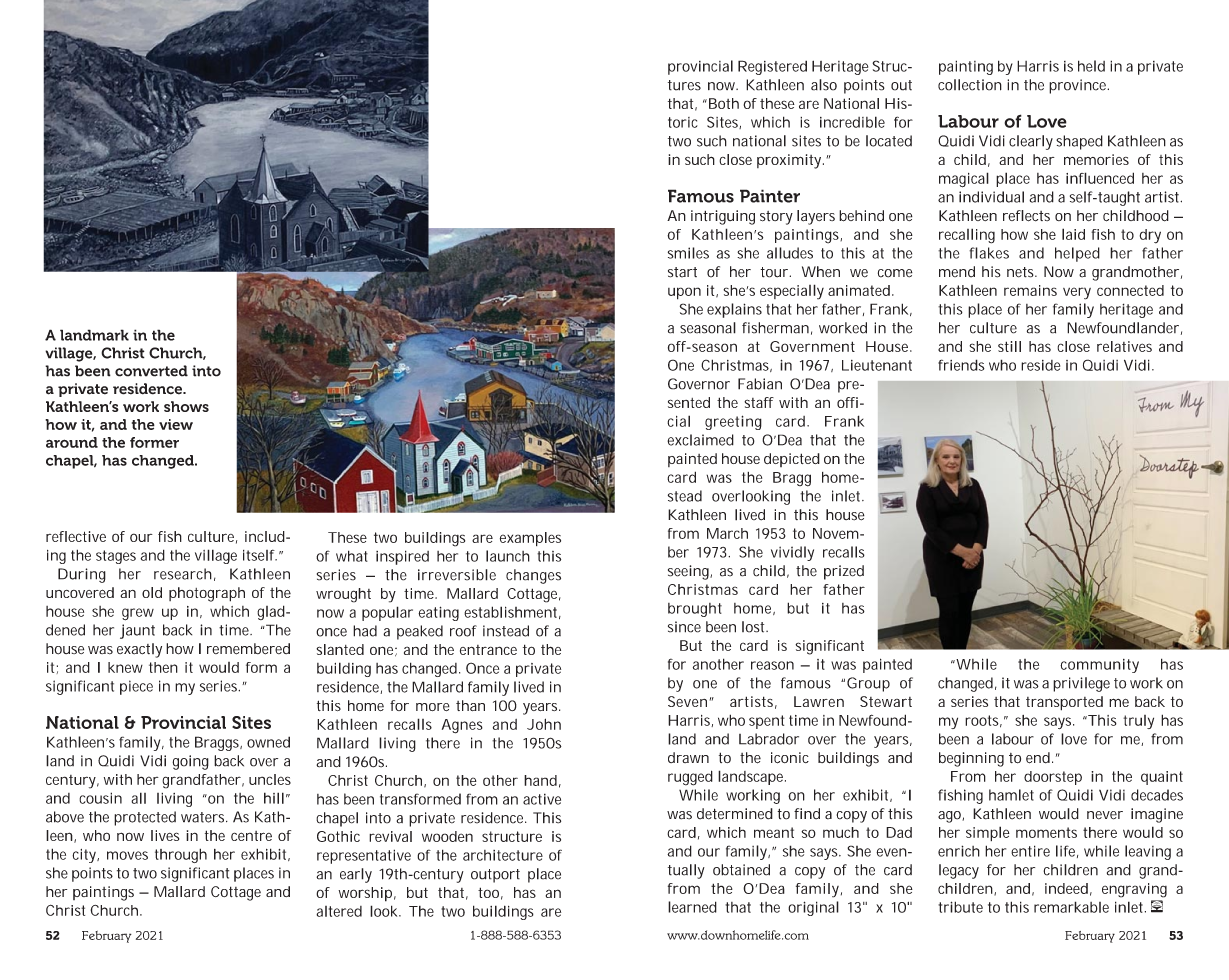 The width and height of the screenshot is (1229, 980). Describe the element at coordinates (1066, 888) in the screenshot. I see `indeed` at that location.
